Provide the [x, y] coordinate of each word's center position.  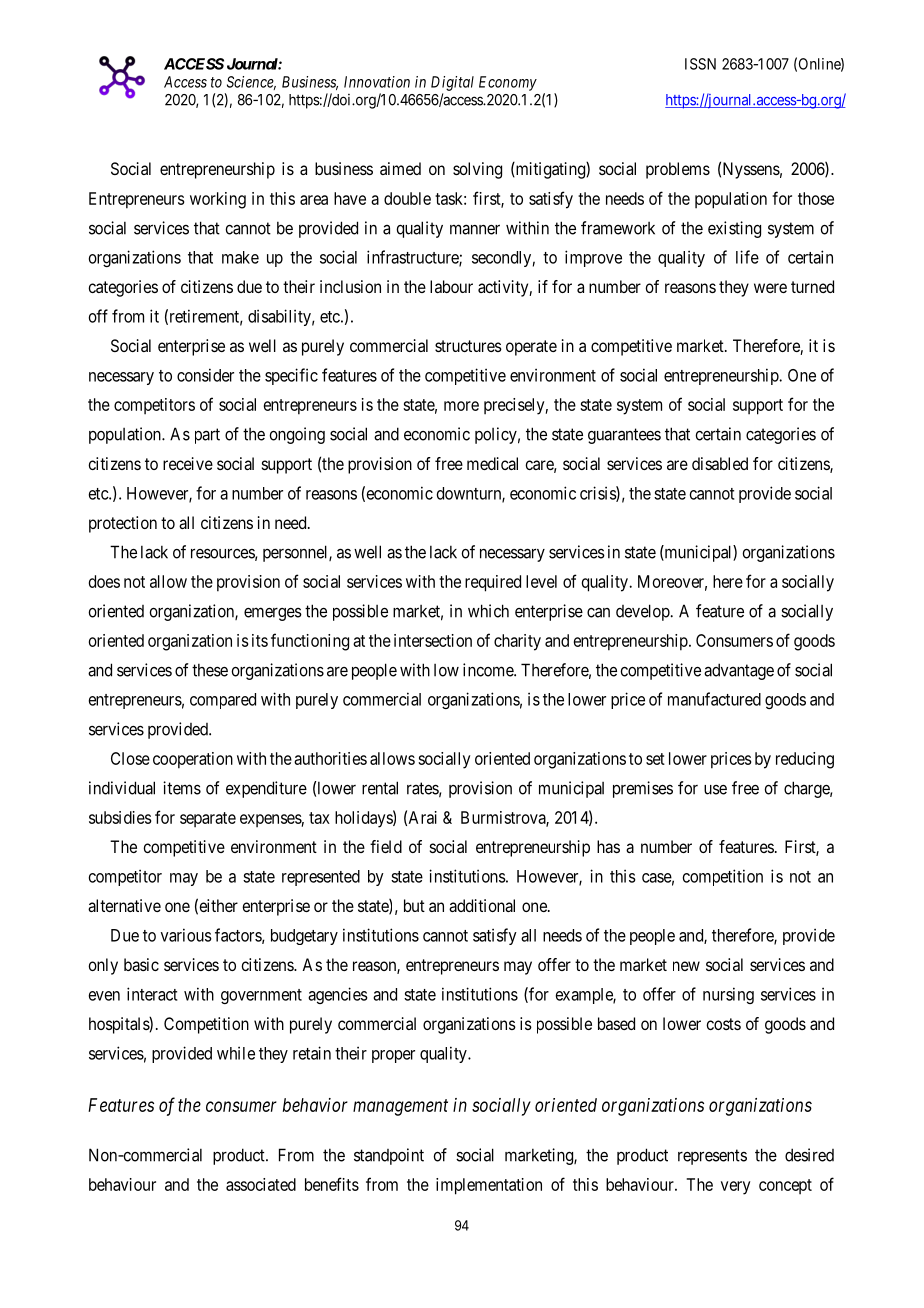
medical [492, 463]
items [182, 788]
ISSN [700, 64]
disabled [720, 463]
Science [251, 83]
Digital [452, 83]
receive [188, 463]
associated [261, 1184]
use [715, 790]
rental [380, 788]
